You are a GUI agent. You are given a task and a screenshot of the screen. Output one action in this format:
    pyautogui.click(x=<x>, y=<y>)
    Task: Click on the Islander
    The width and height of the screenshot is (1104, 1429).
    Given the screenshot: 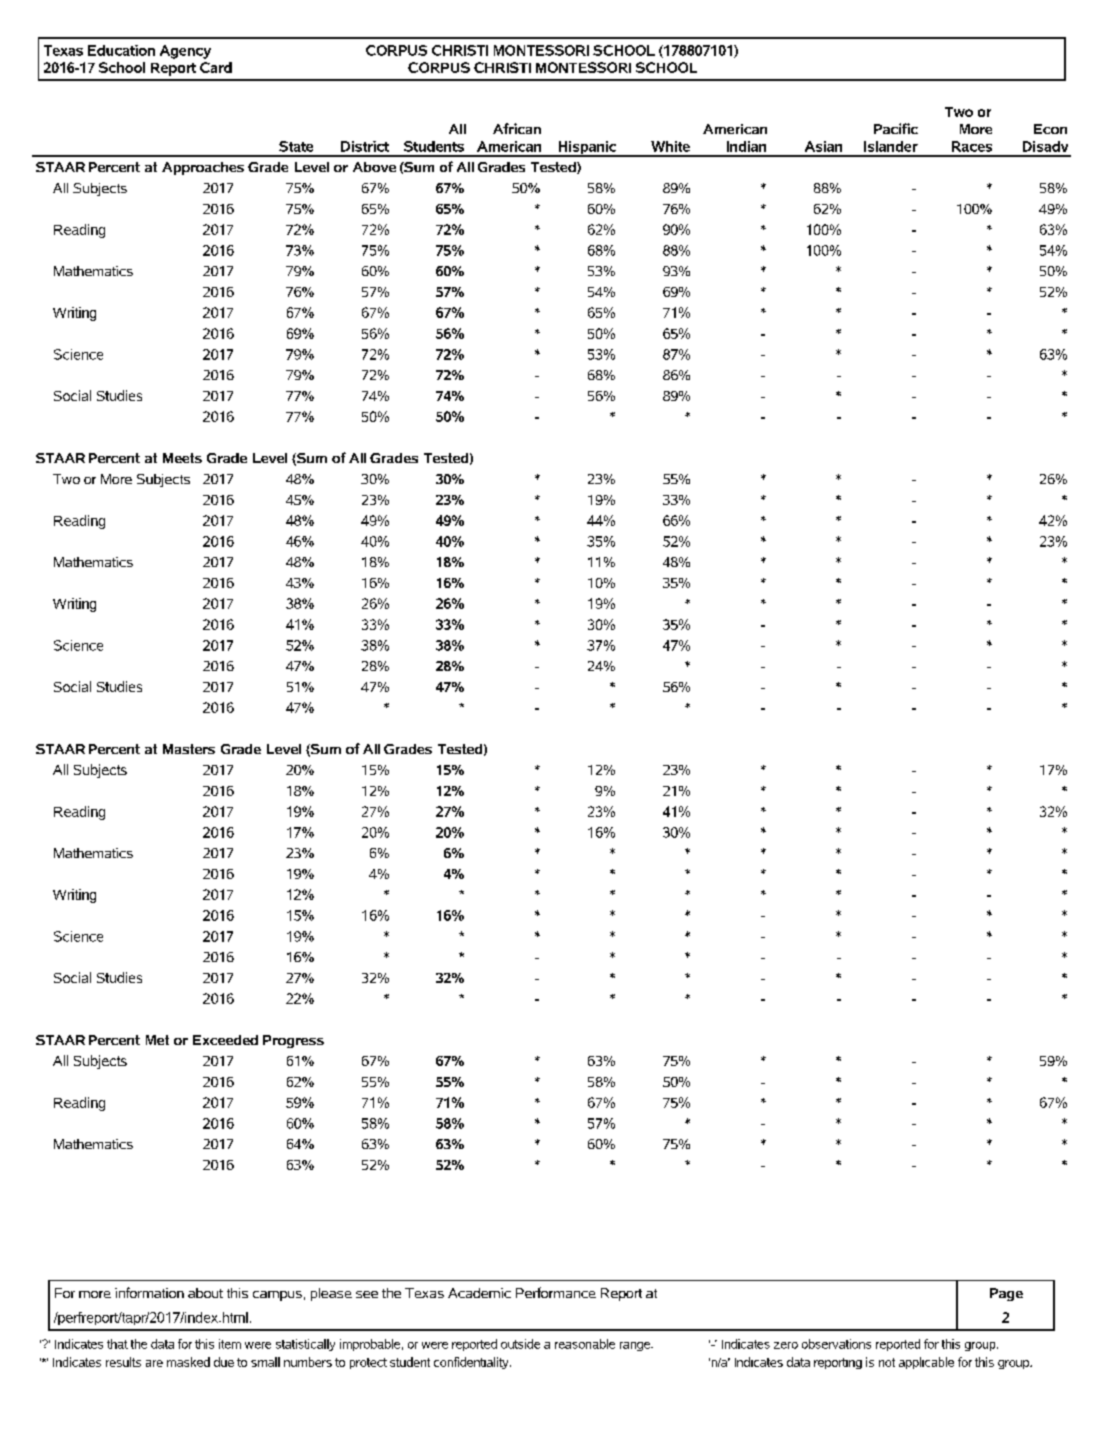 What is the action you would take?
    pyautogui.click(x=891, y=146)
